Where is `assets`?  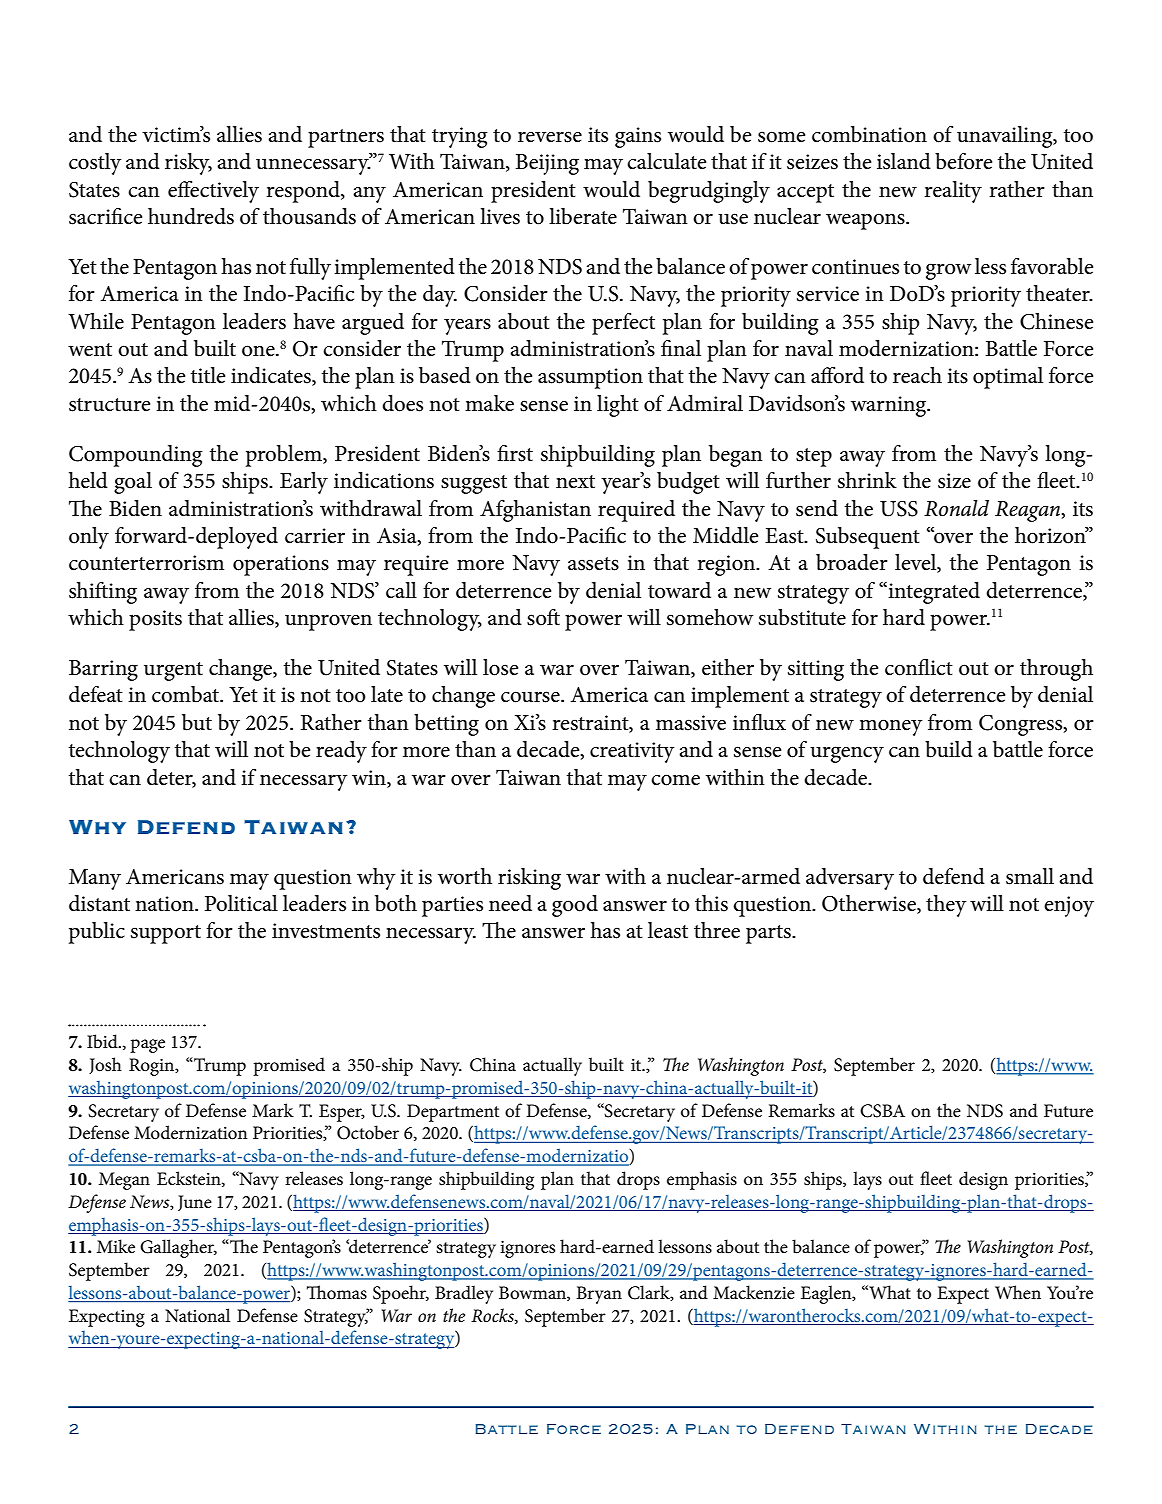
assets is located at coordinates (593, 564).
